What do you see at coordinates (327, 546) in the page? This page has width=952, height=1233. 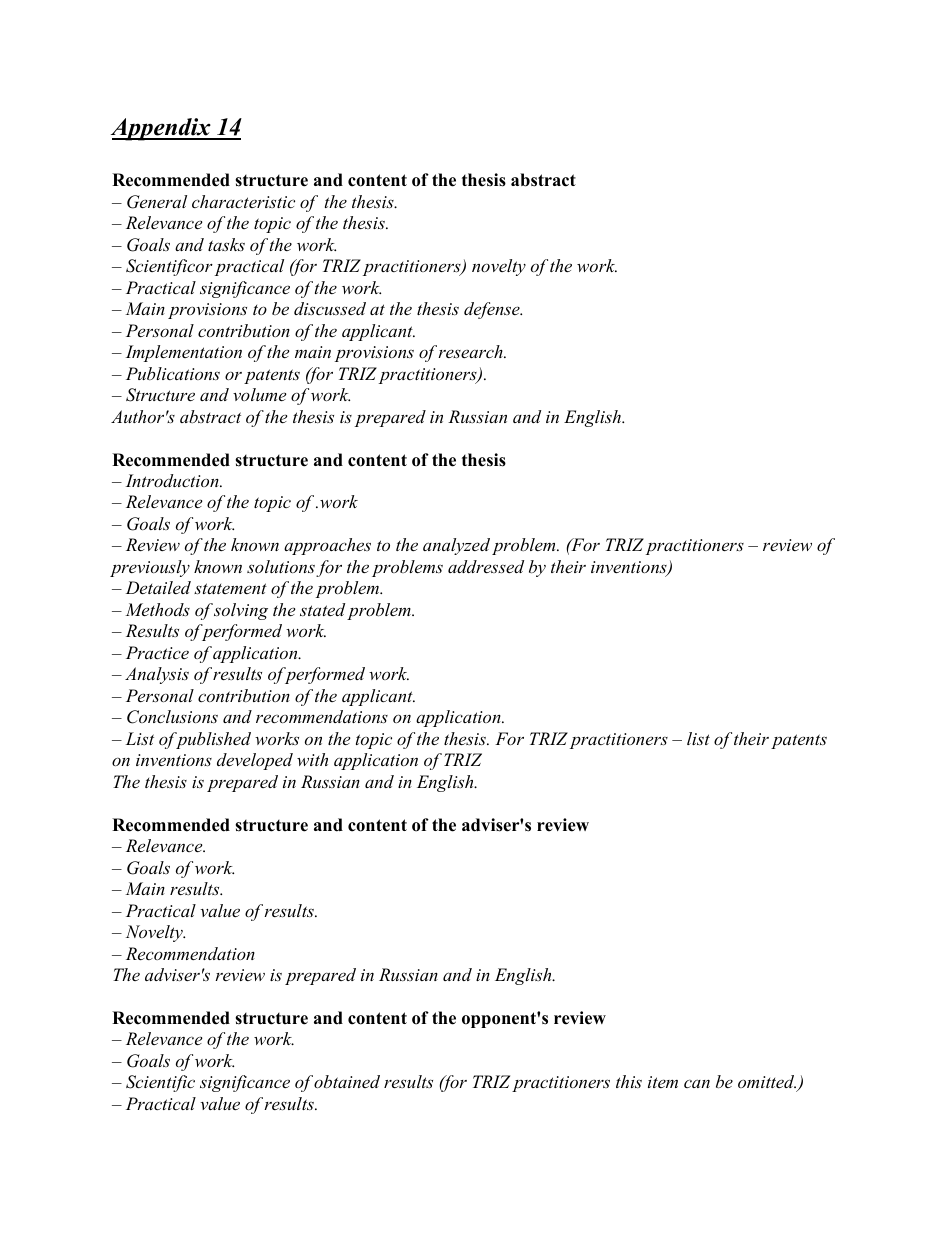 I see `approaches` at bounding box center [327, 546].
